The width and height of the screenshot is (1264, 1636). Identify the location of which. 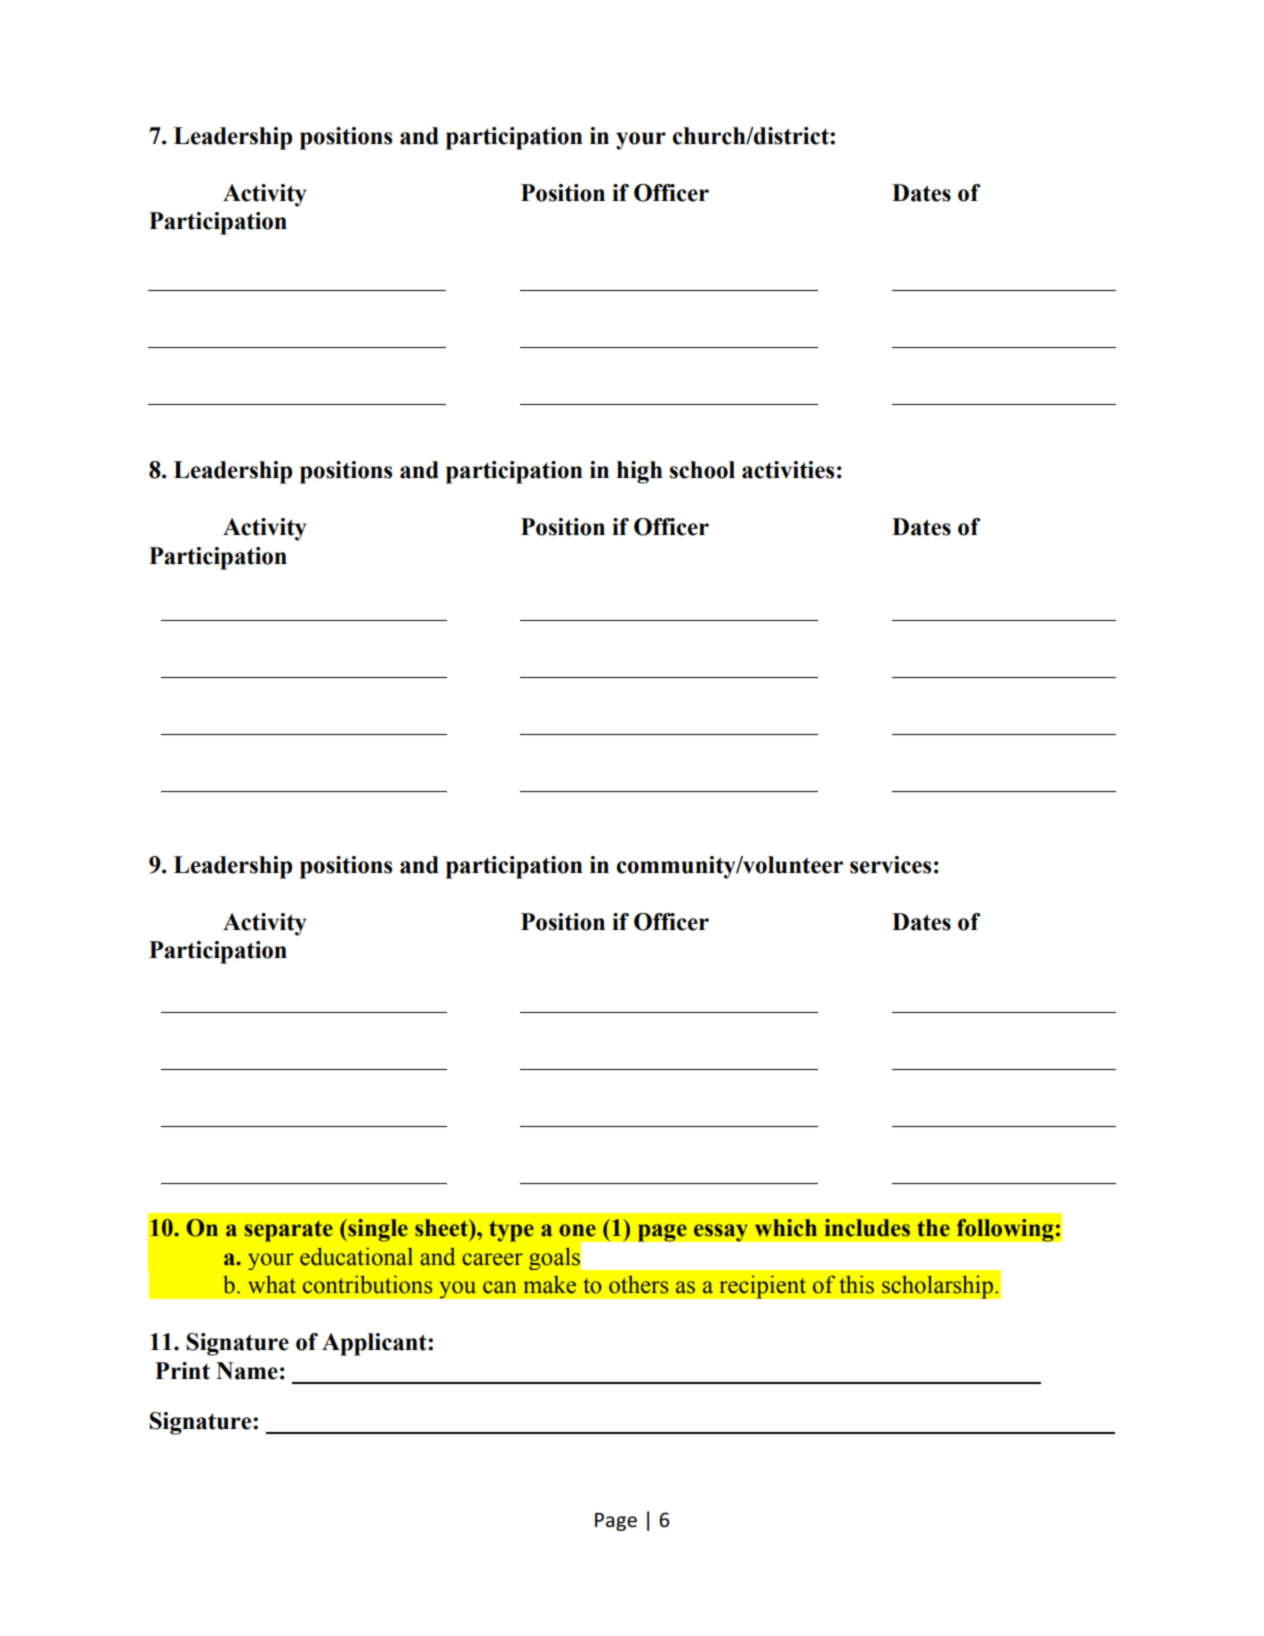
(786, 1228).
